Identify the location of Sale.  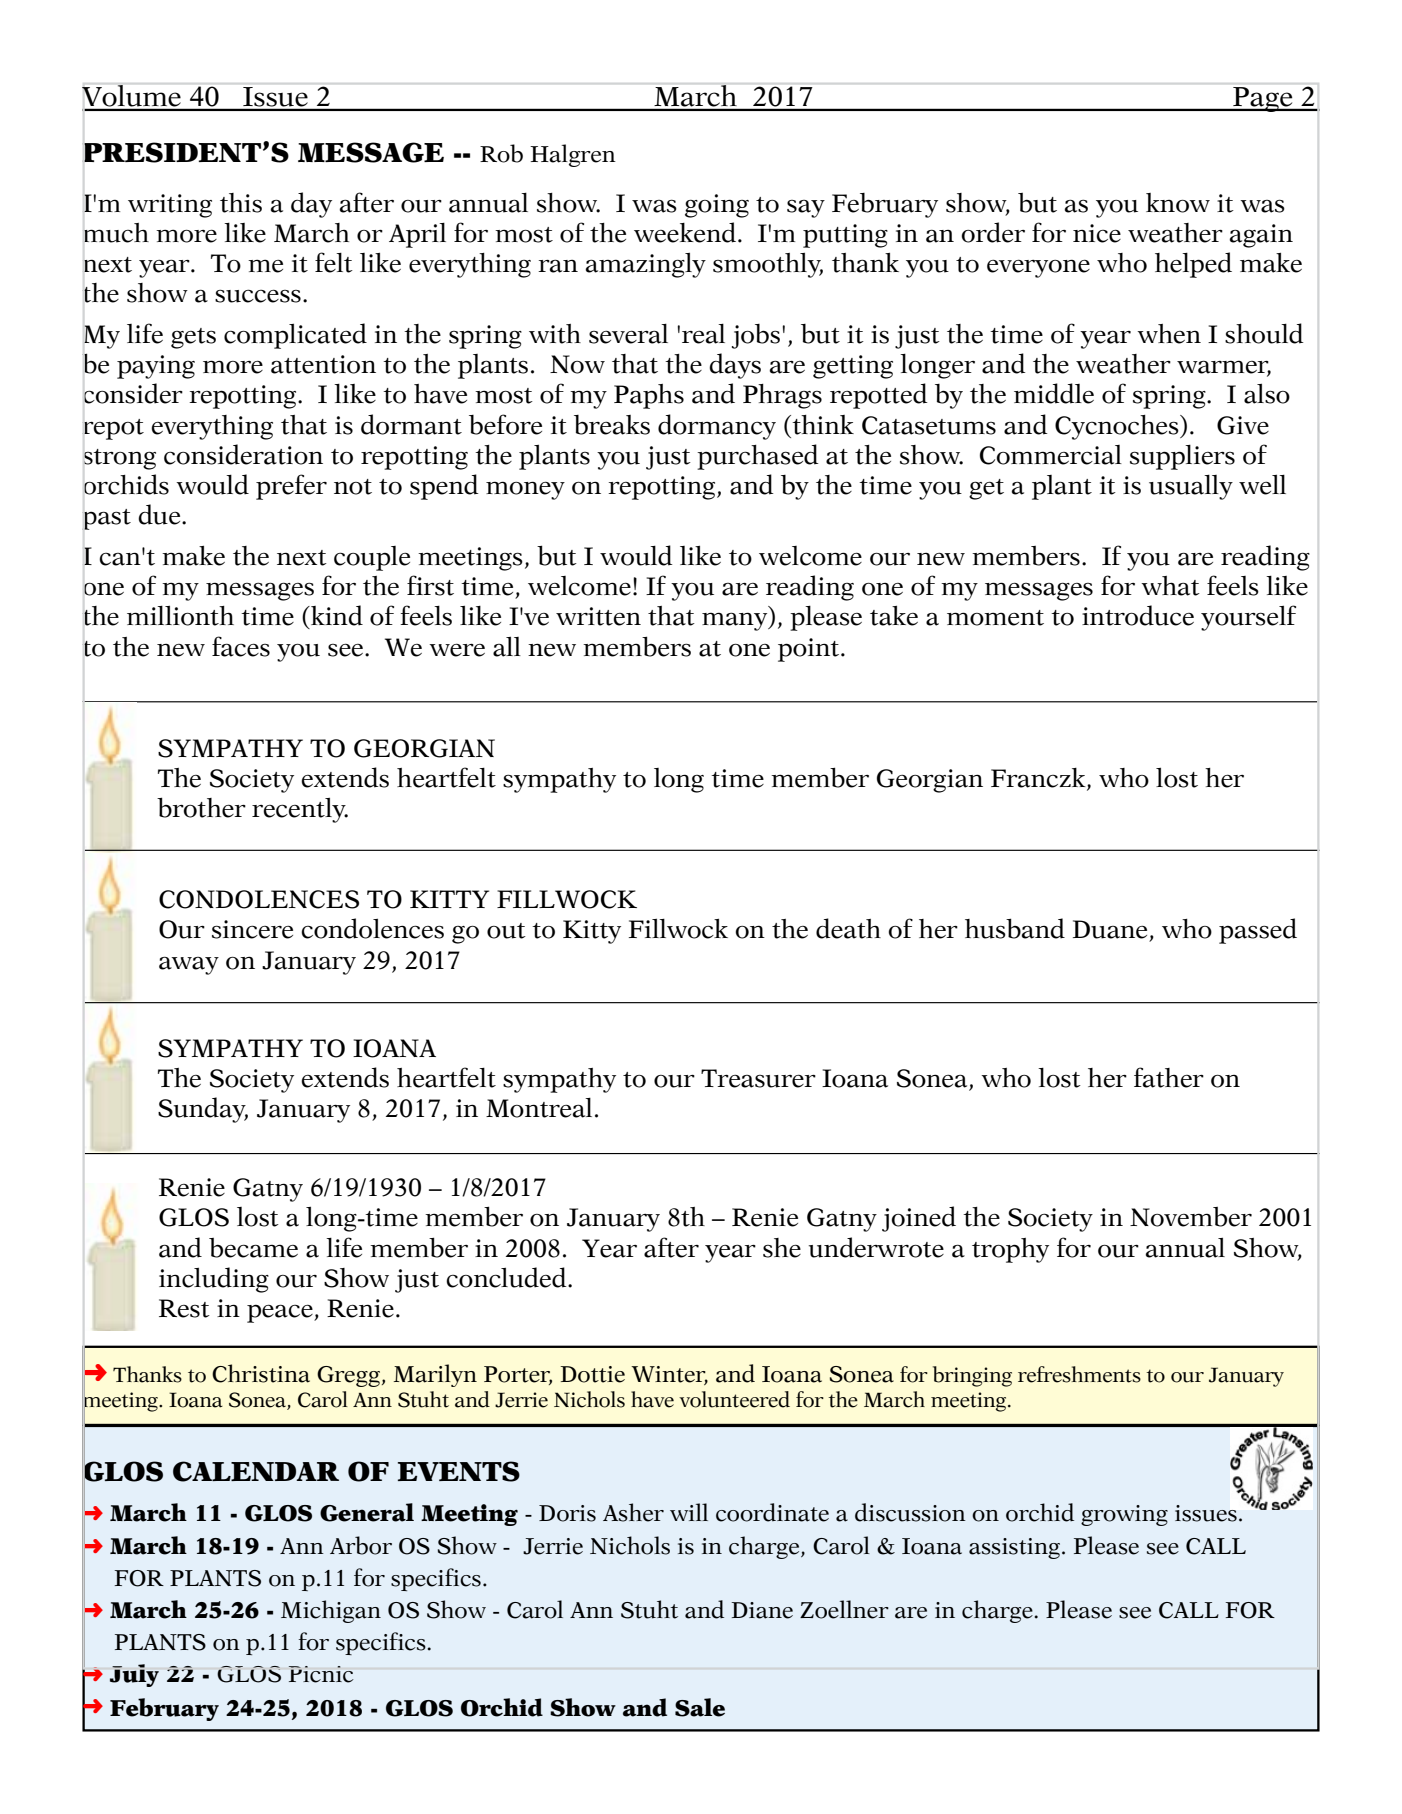
(700, 1707).
